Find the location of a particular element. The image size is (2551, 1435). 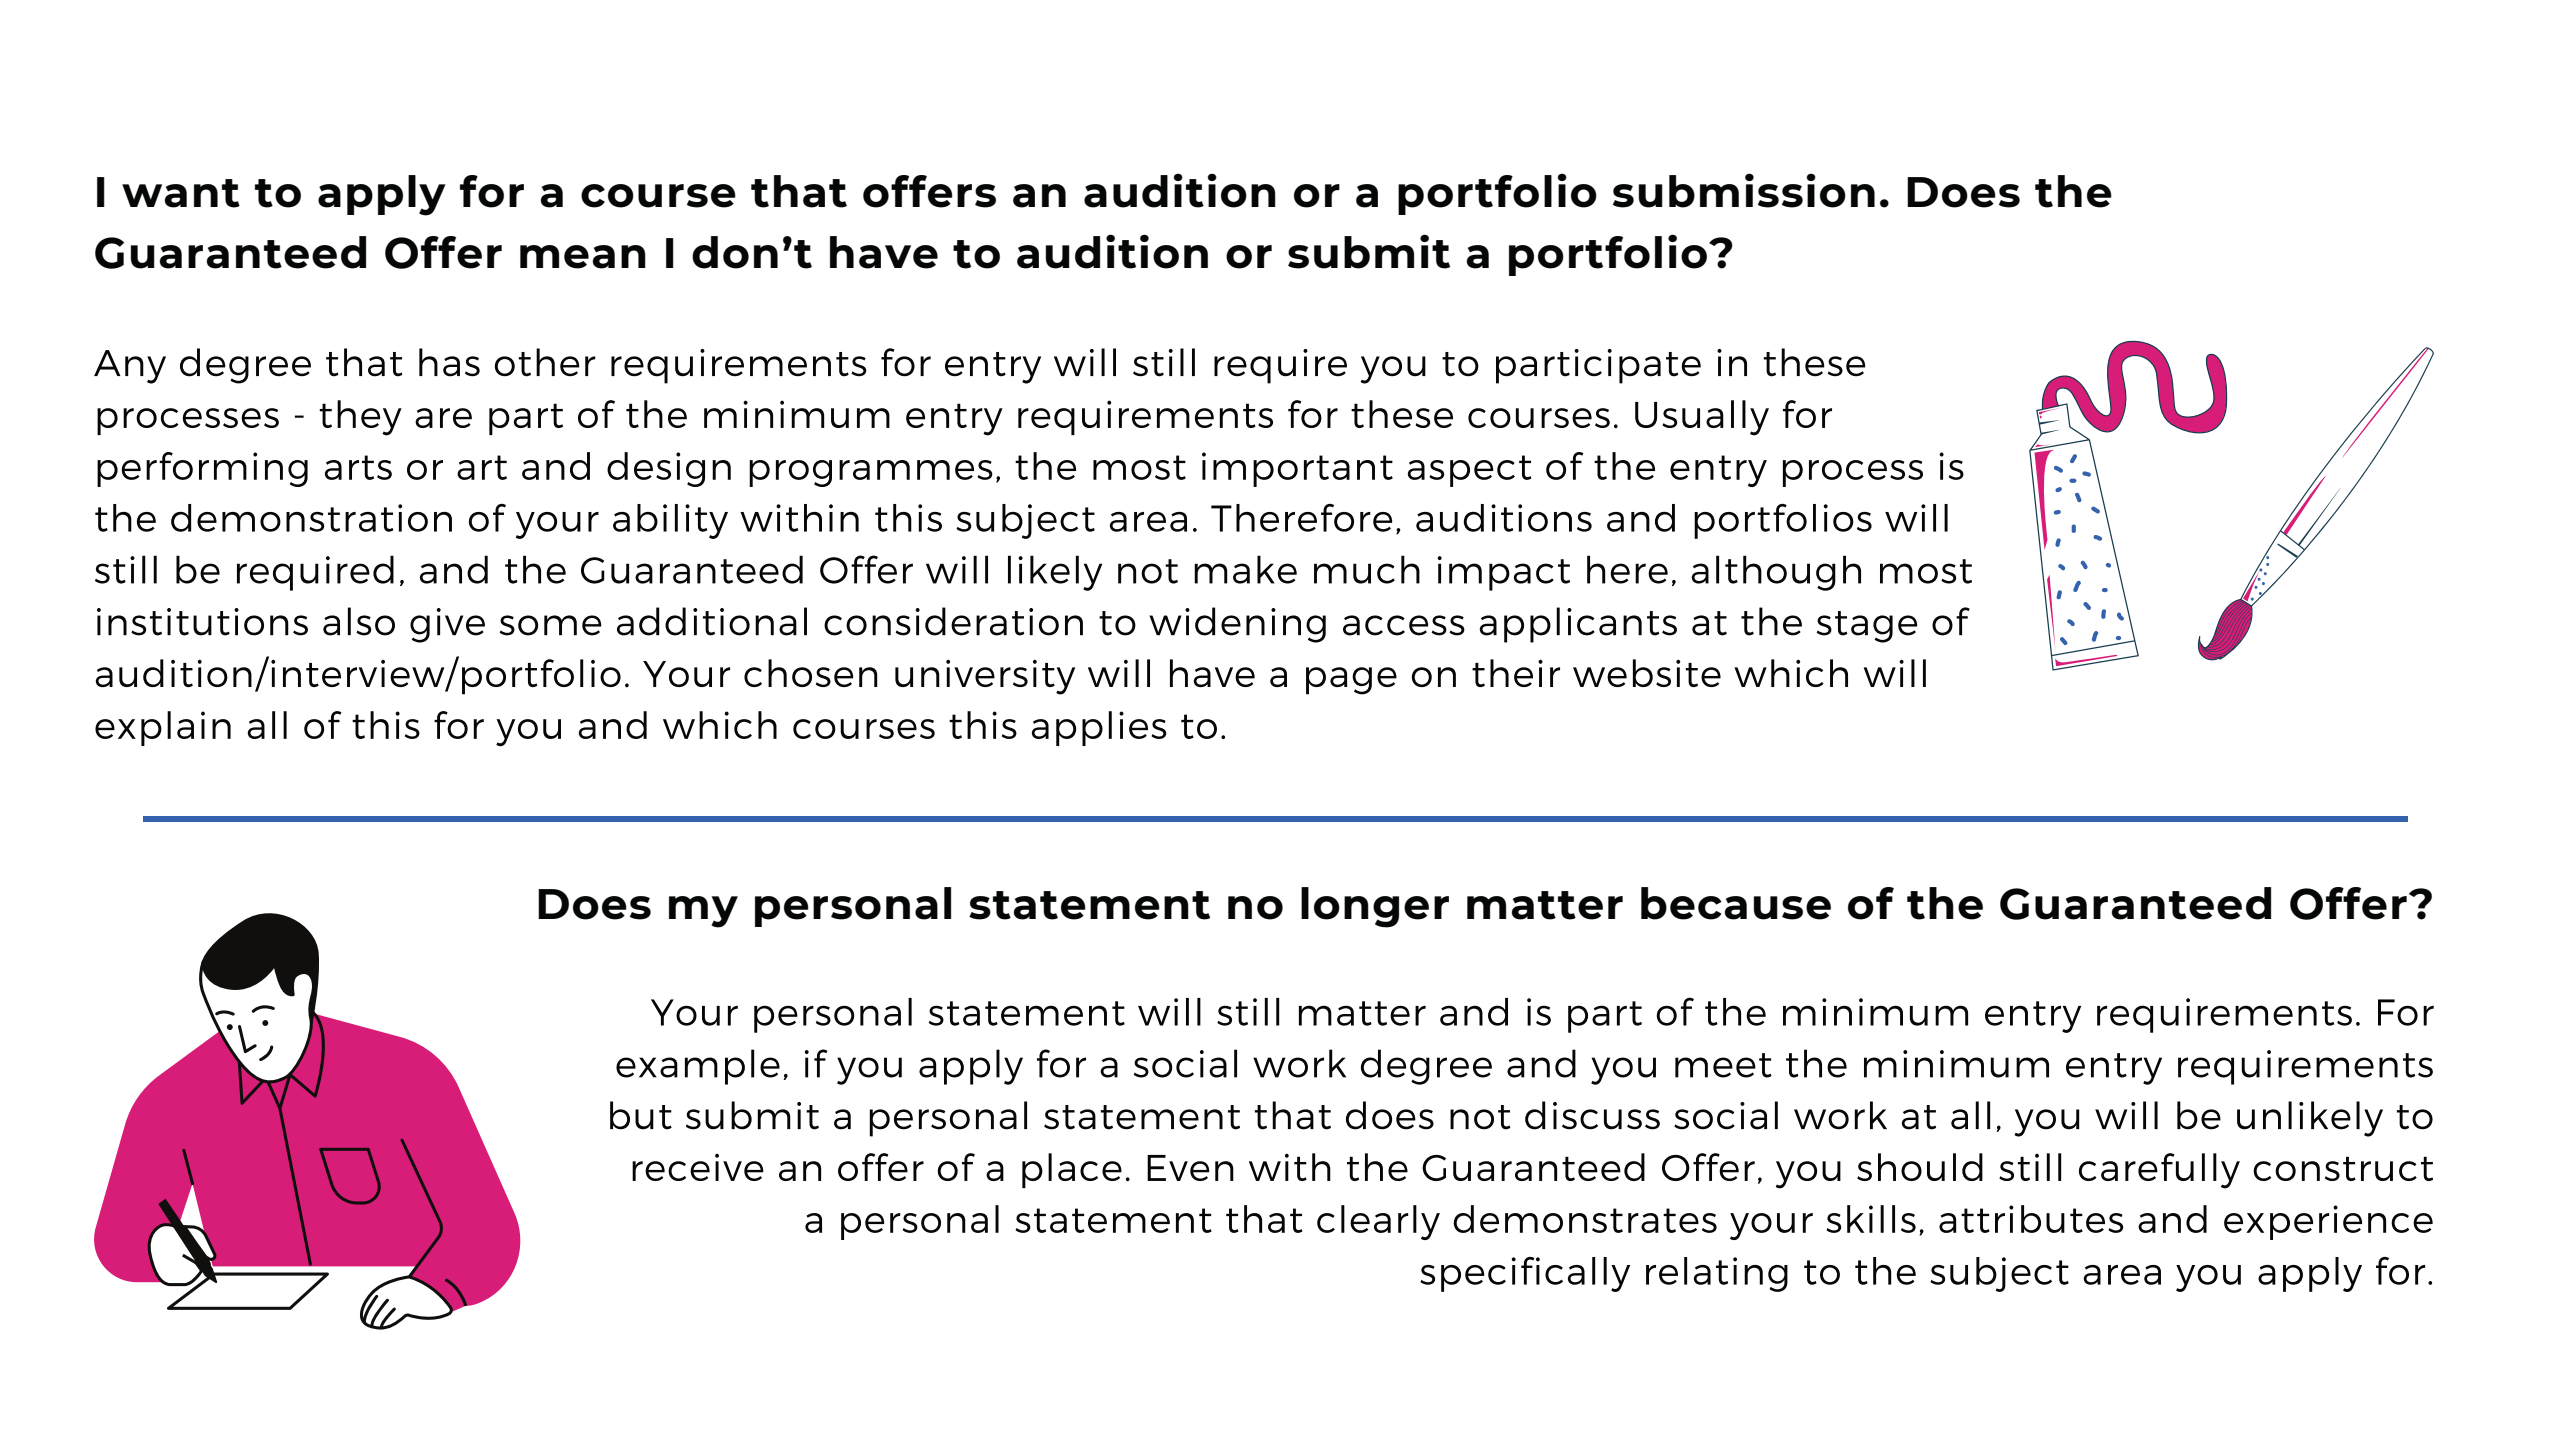

explain is located at coordinates (163, 728).
